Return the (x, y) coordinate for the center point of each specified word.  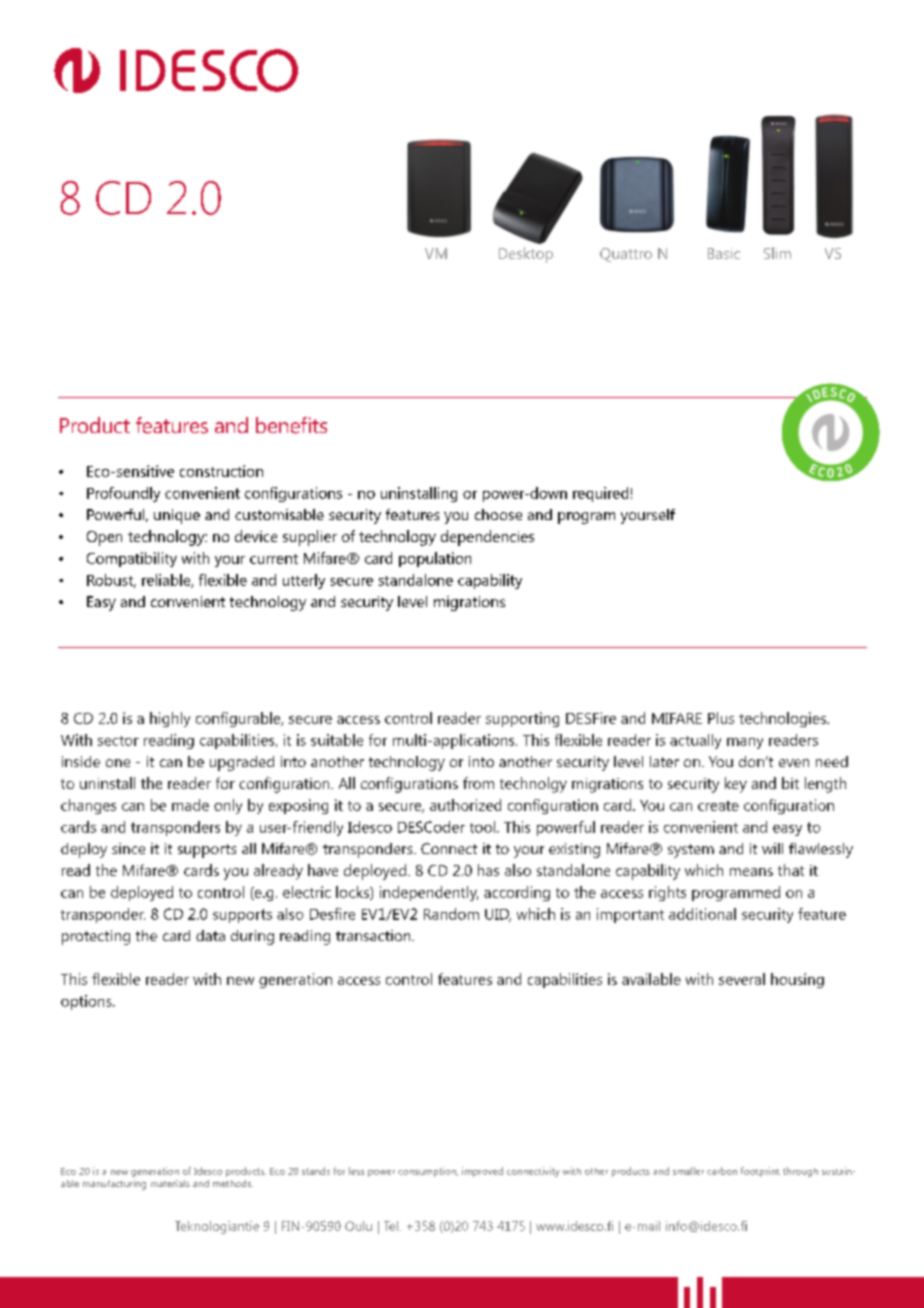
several (742, 979)
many (745, 743)
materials (170, 1183)
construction (221, 471)
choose (498, 514)
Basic (724, 253)
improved (482, 1172)
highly (170, 719)
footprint (760, 1172)
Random (451, 914)
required (600, 494)
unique (177, 516)
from (478, 783)
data (210, 935)
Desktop (526, 255)
